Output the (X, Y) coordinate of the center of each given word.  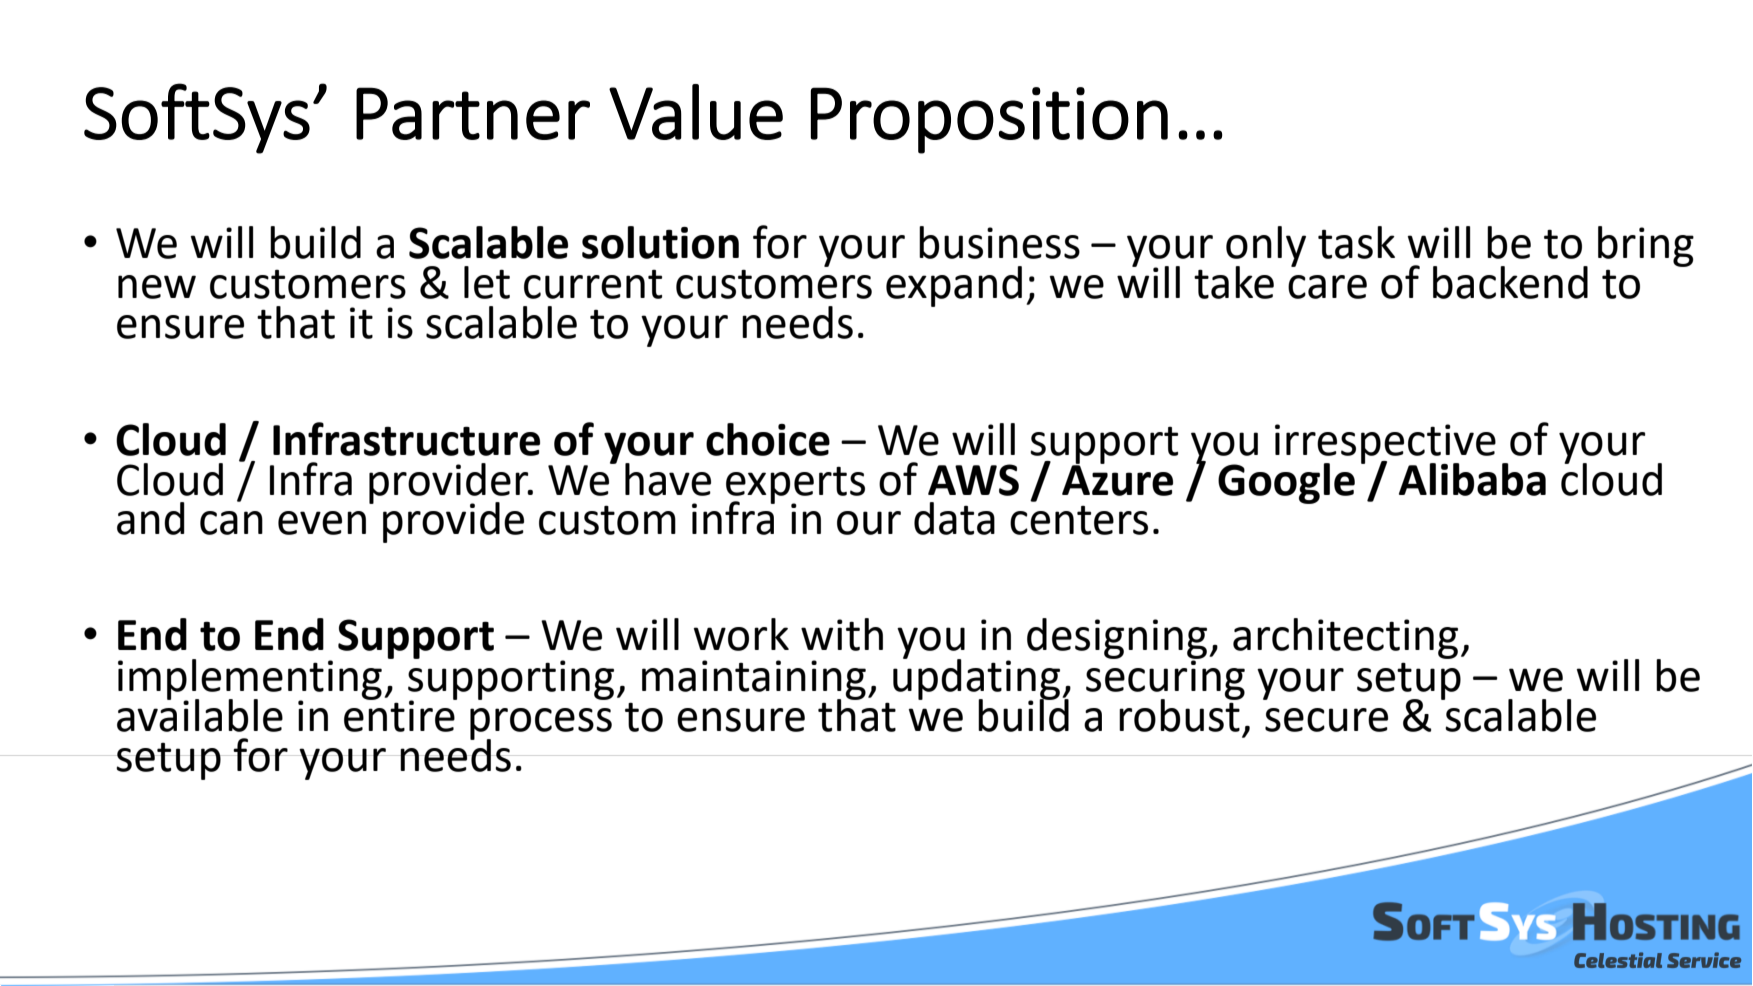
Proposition (989, 120)
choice (768, 439)
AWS (973, 480)
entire (400, 715)
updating (976, 679)
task (1356, 242)
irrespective (1385, 445)
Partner (473, 113)
